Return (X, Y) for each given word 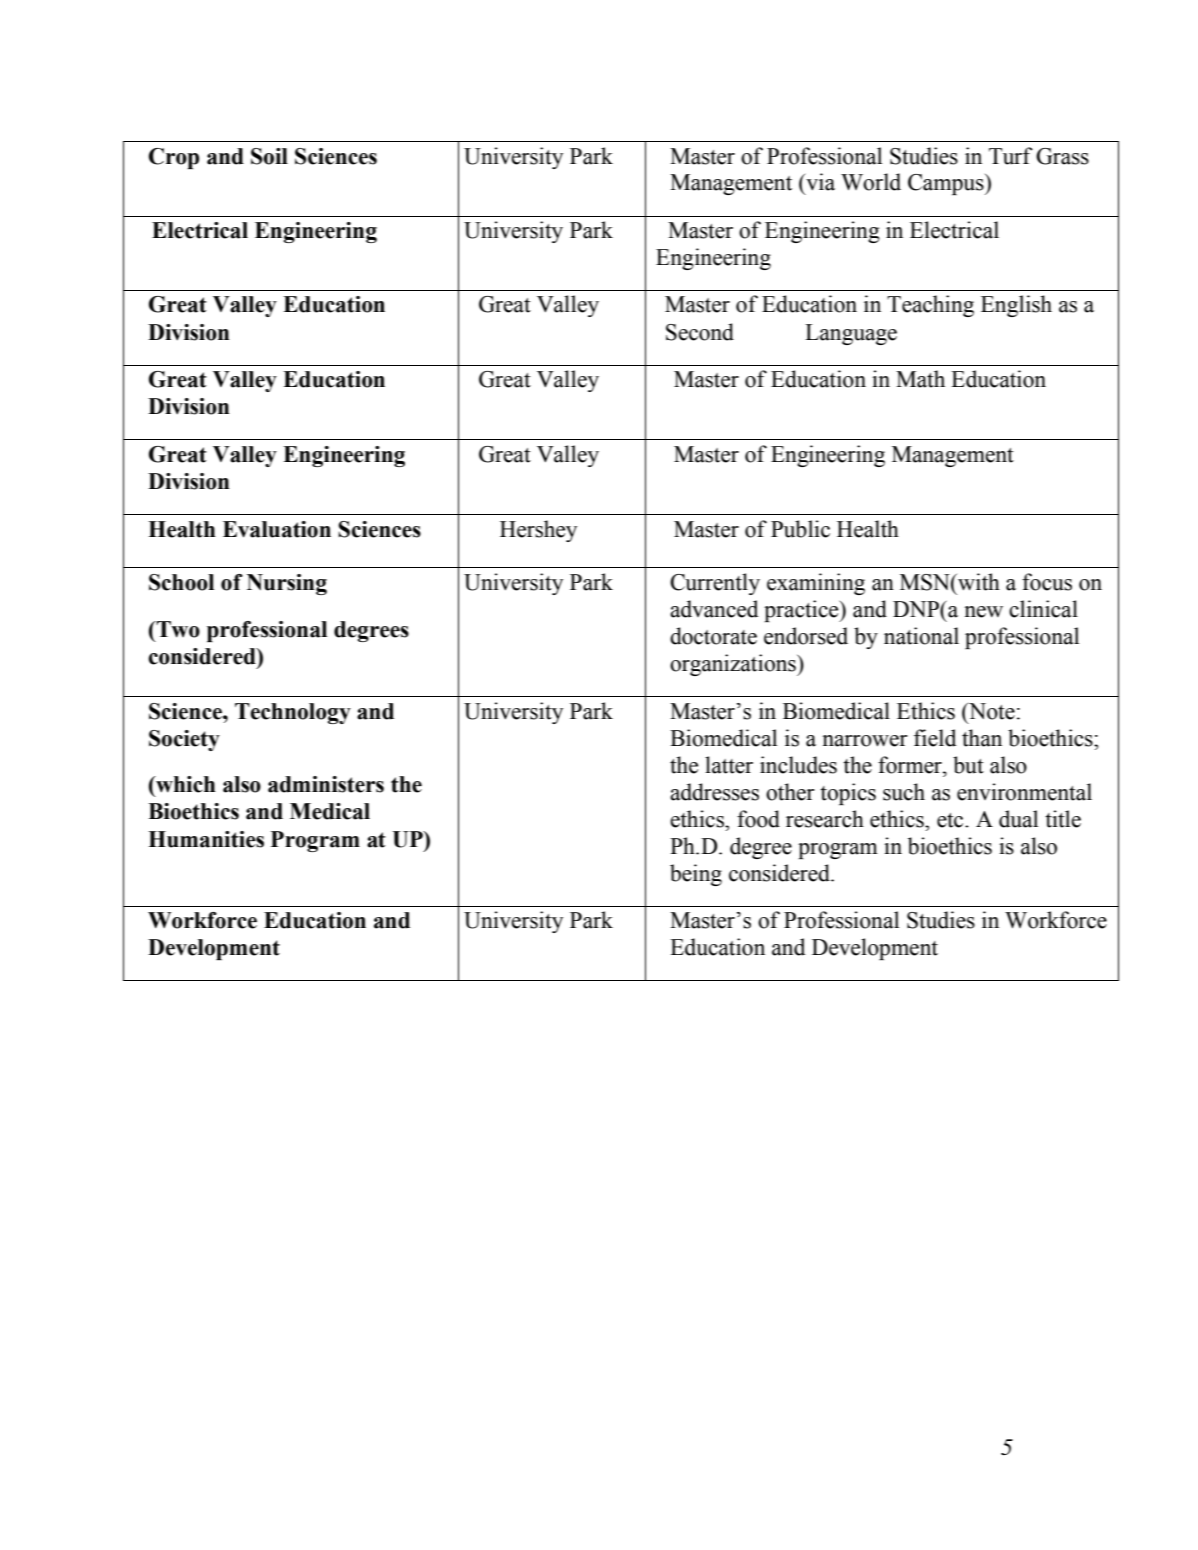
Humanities (206, 839)
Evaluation (277, 529)
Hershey (538, 531)
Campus (947, 184)
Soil (269, 156)
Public (800, 529)
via (819, 182)
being (696, 875)
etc (951, 820)
